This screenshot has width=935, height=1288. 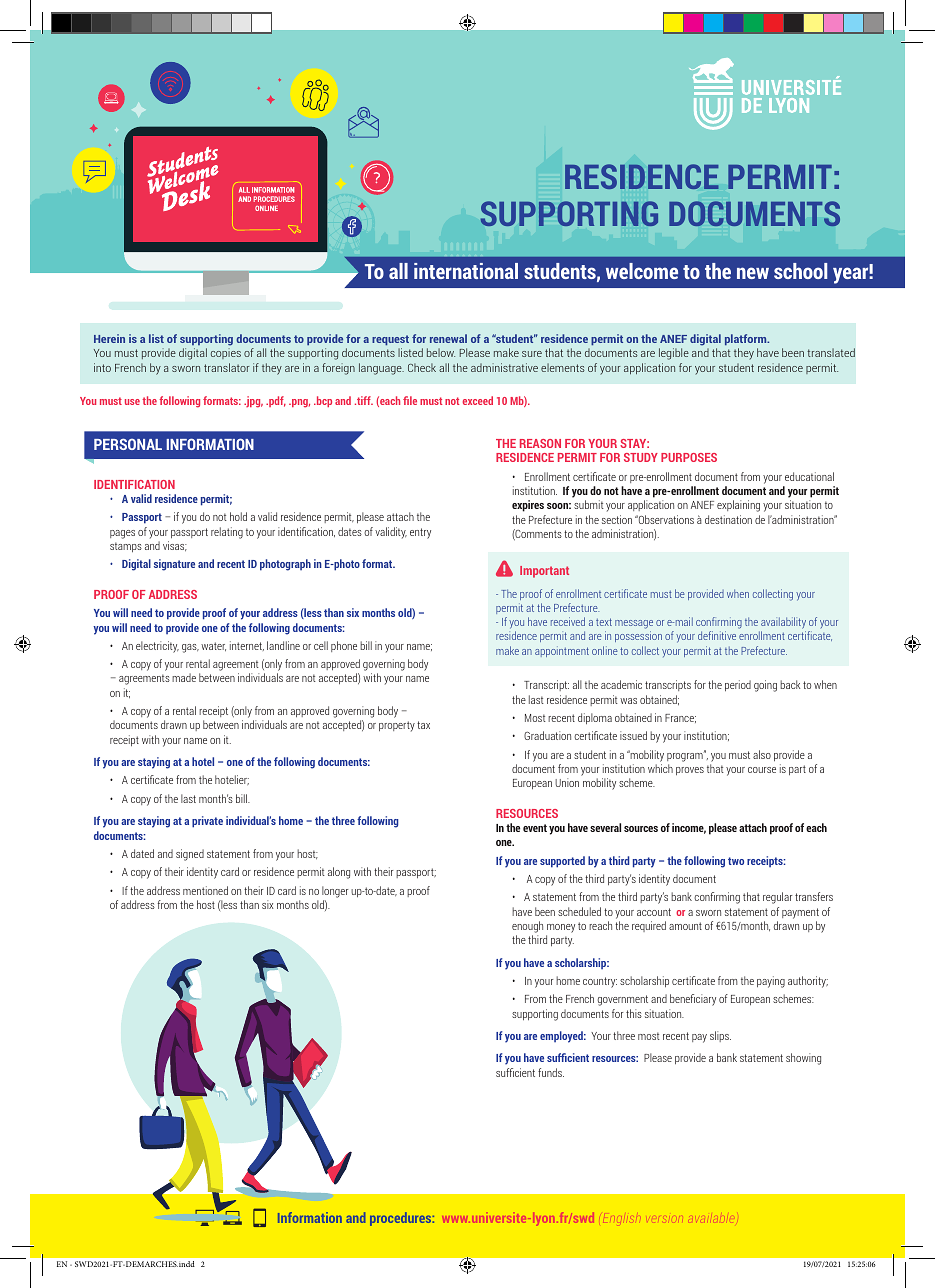 I want to click on private, so click(x=207, y=822).
